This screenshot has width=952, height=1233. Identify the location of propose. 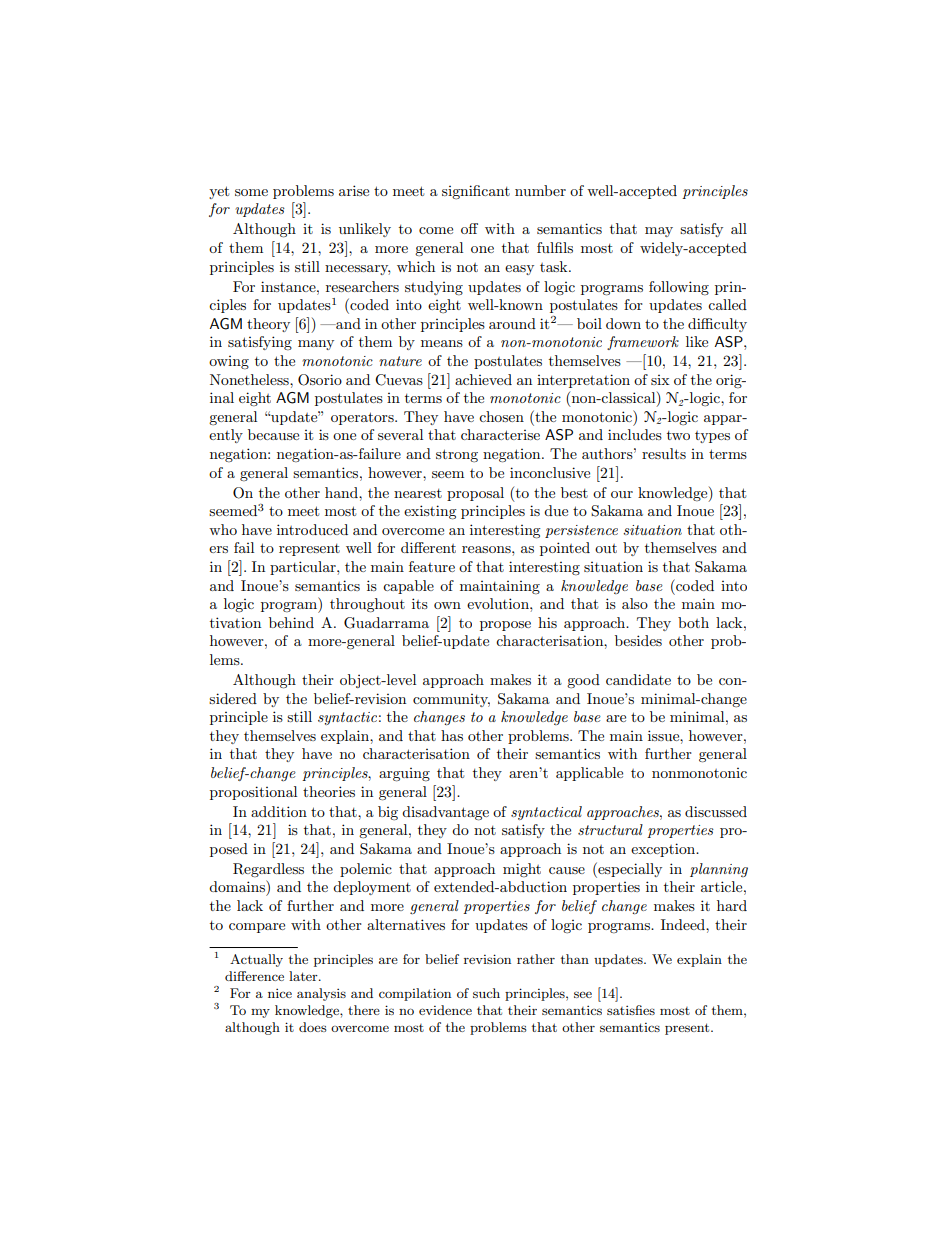
(505, 626).
